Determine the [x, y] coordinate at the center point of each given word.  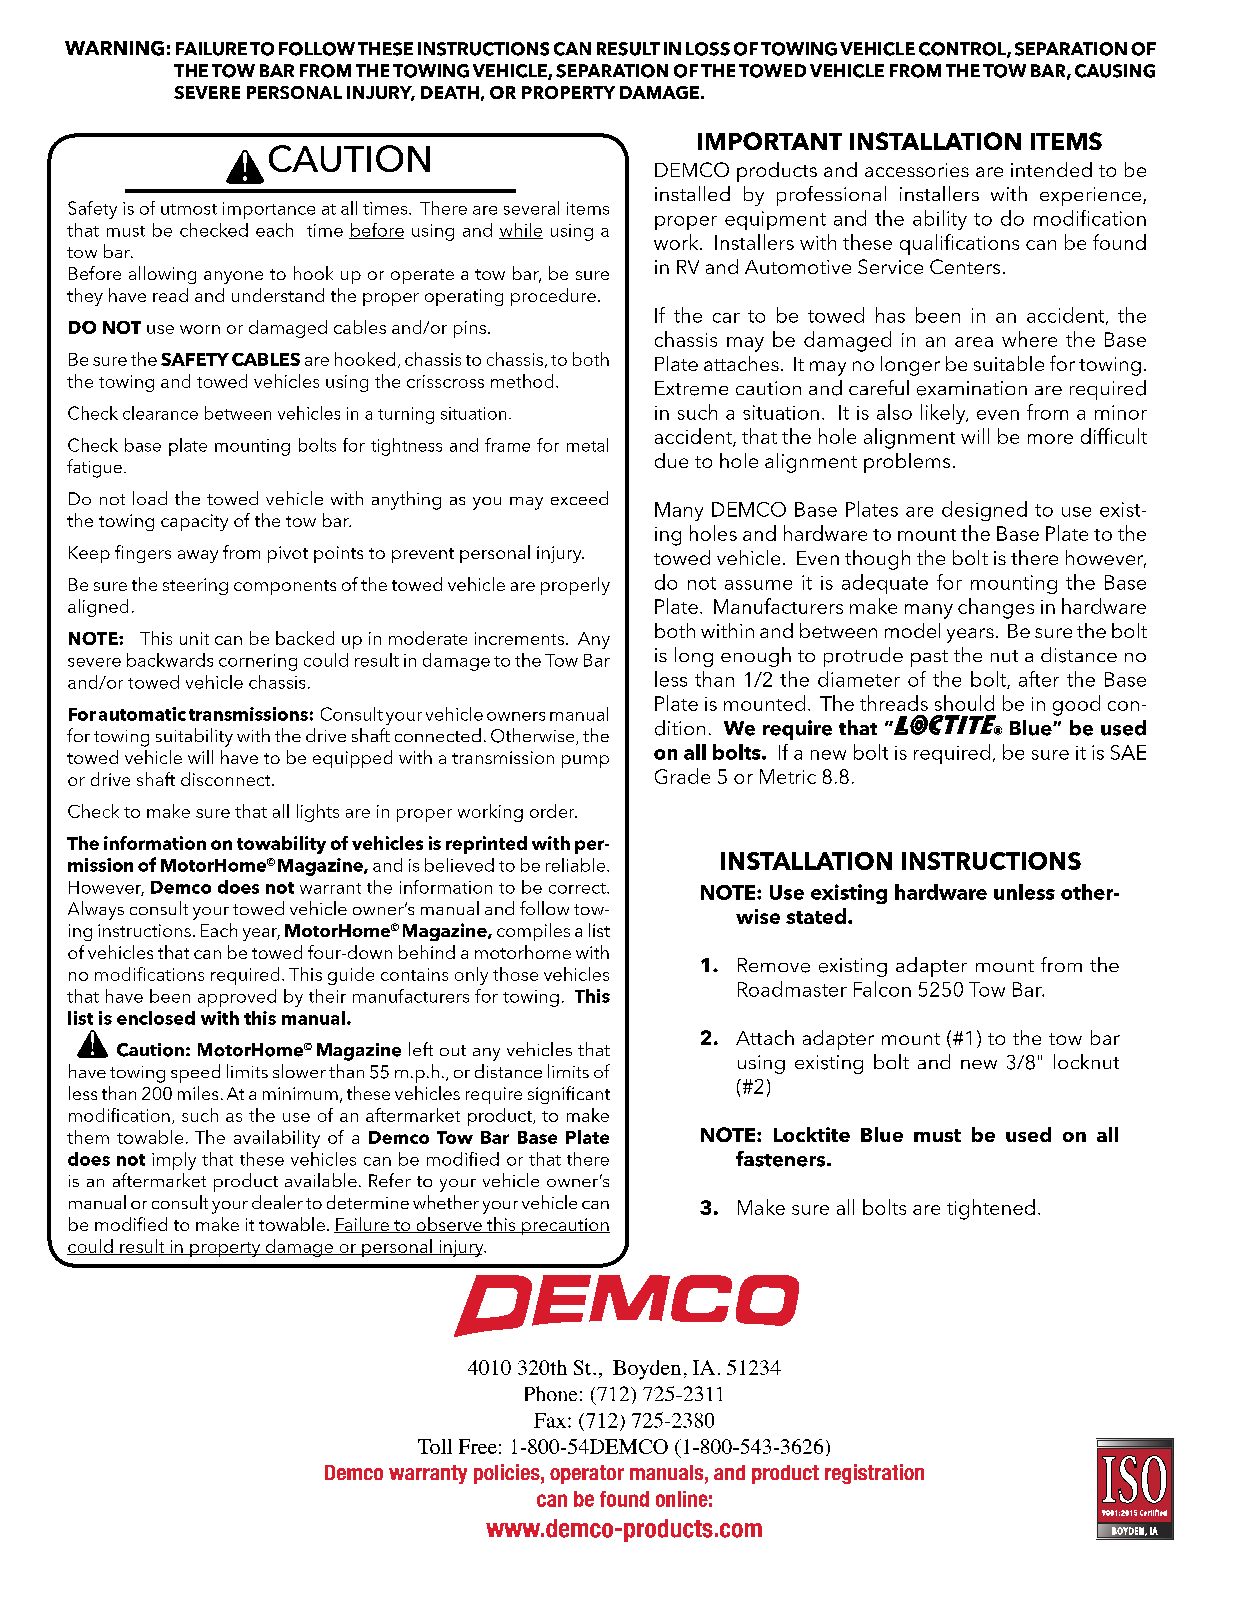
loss [708, 49]
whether [446, 1202]
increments [519, 638]
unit [194, 638]
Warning [114, 48]
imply [174, 1161]
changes [996, 608]
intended [1051, 169]
